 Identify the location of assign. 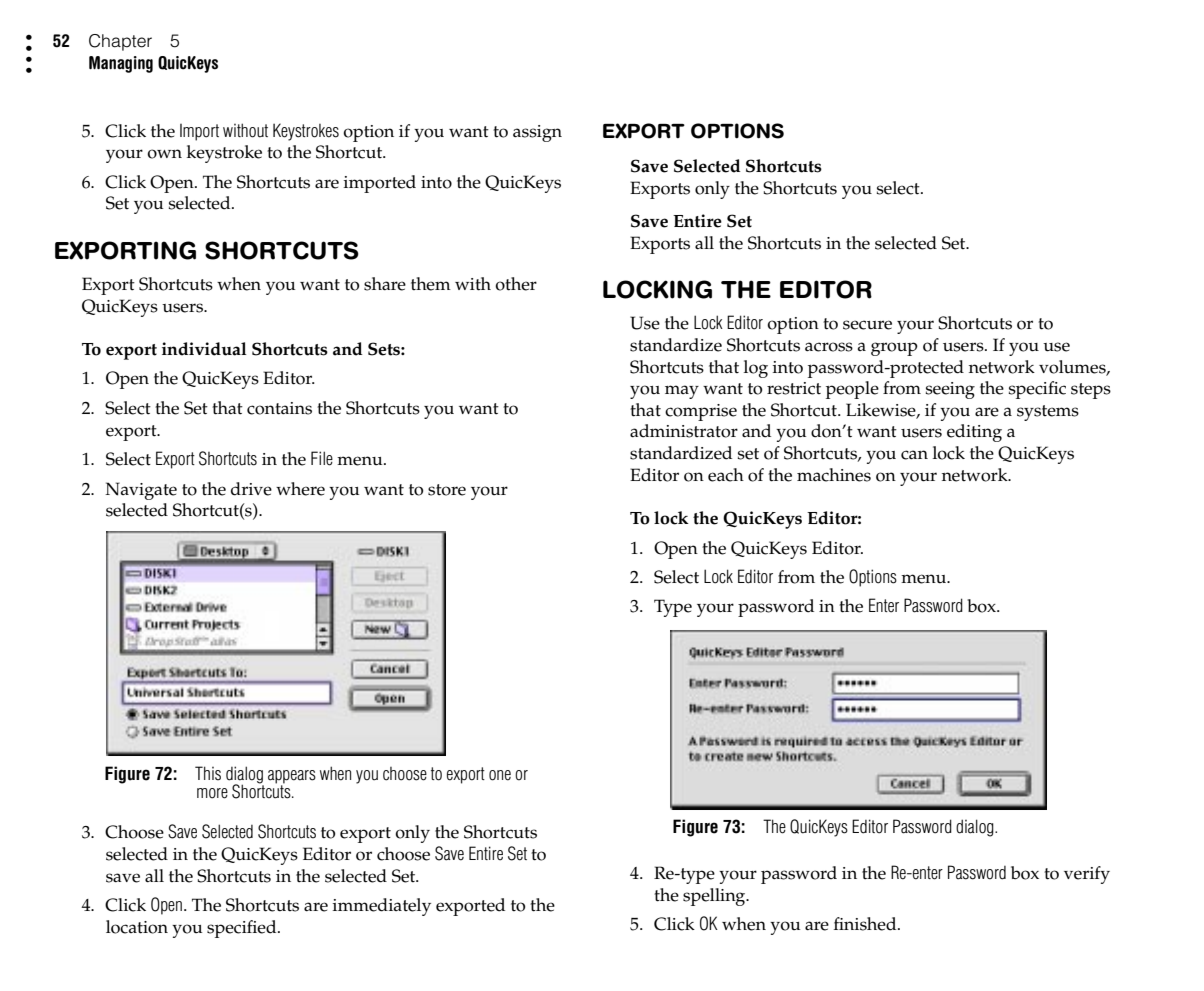
(537, 133).
